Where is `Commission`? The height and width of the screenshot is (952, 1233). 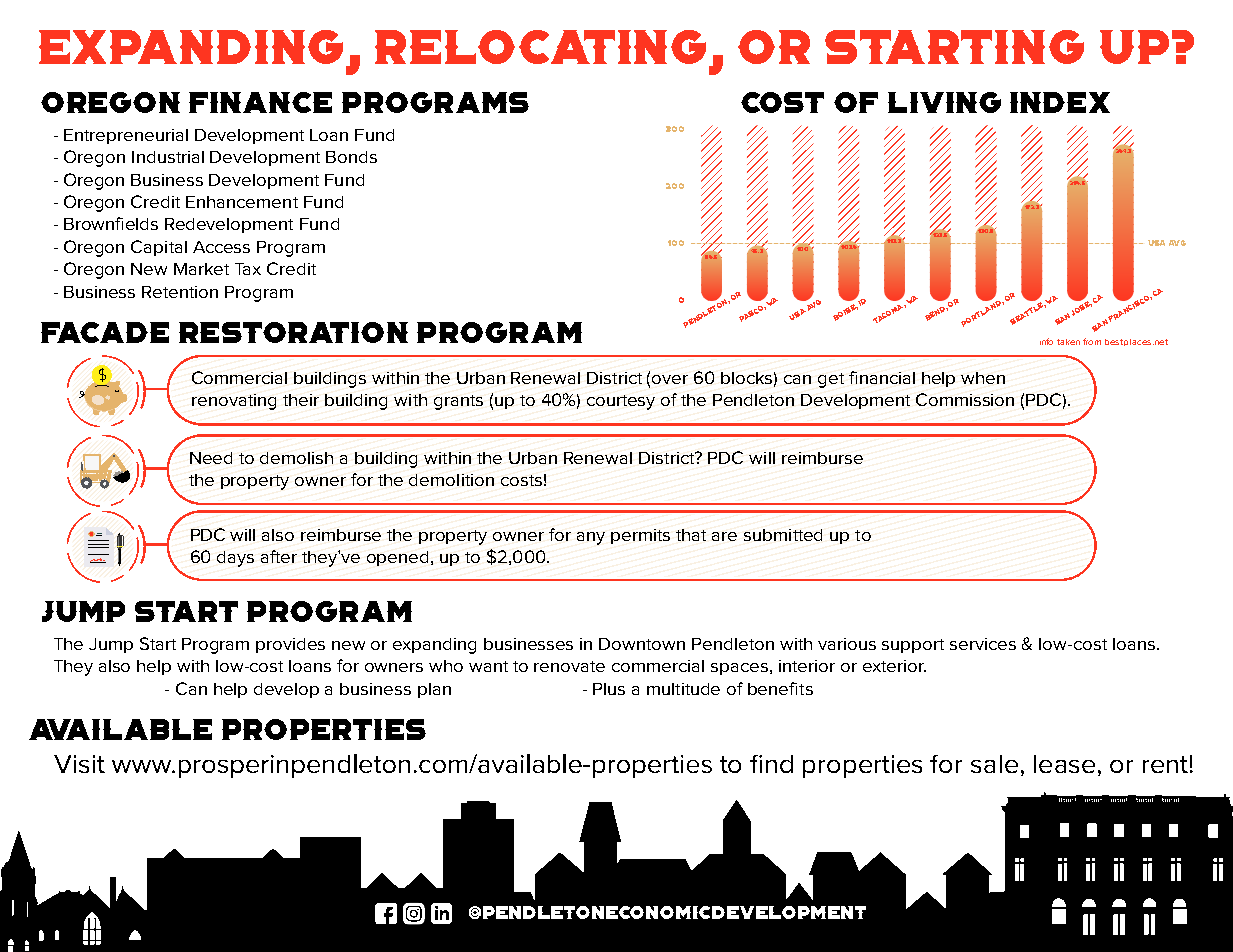
Commission is located at coordinates (965, 399).
